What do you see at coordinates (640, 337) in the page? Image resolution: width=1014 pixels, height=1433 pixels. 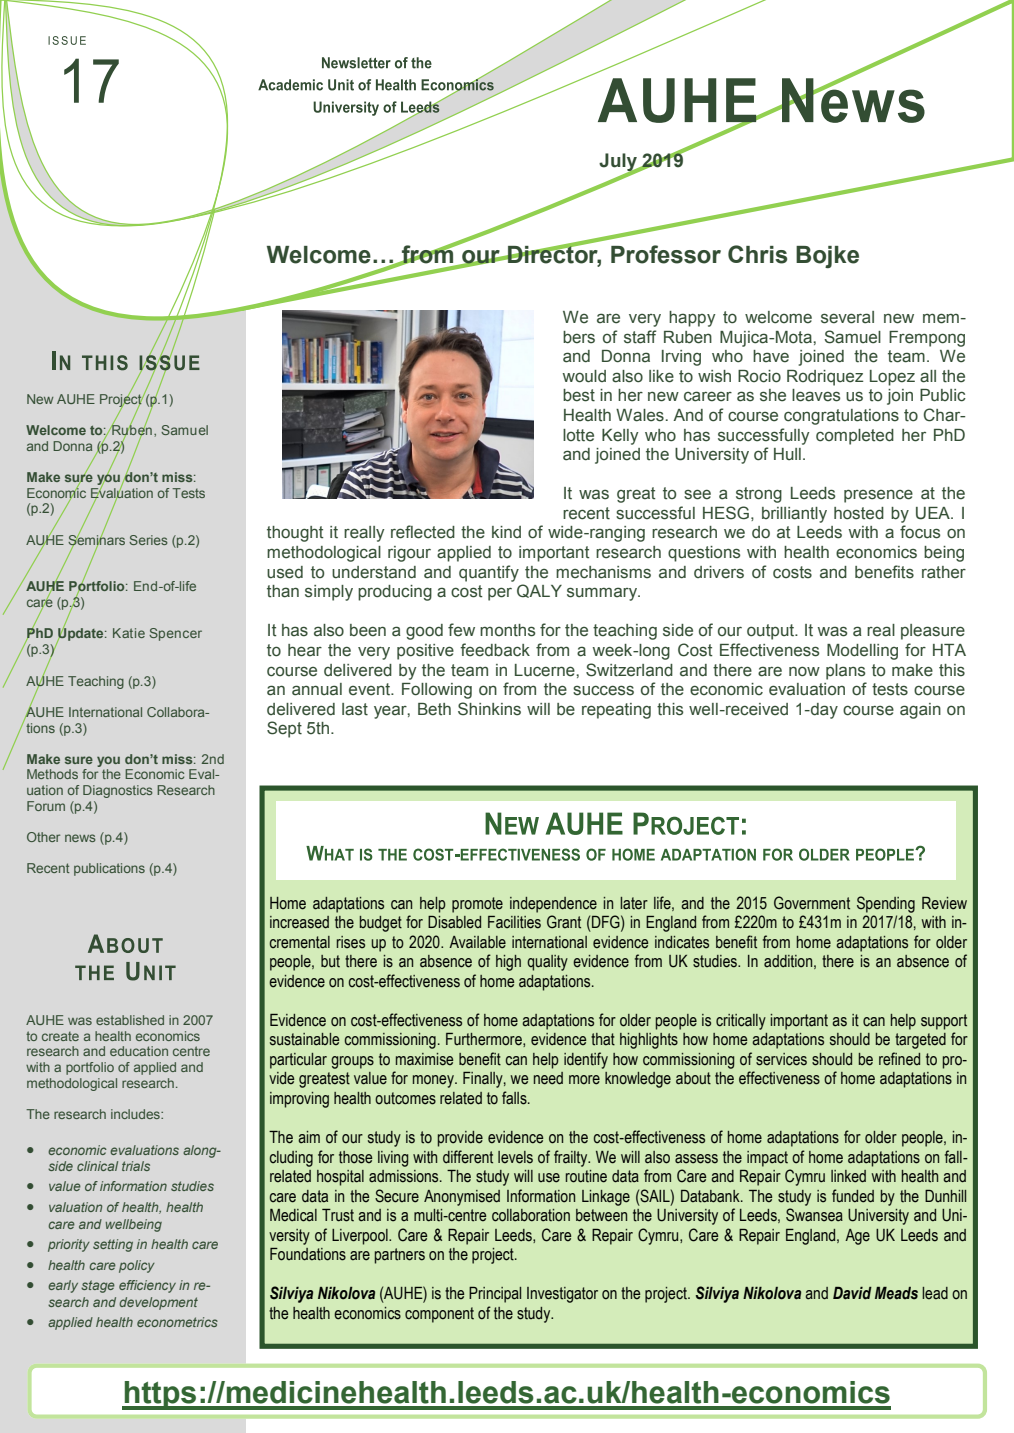 I see `staff` at bounding box center [640, 337].
